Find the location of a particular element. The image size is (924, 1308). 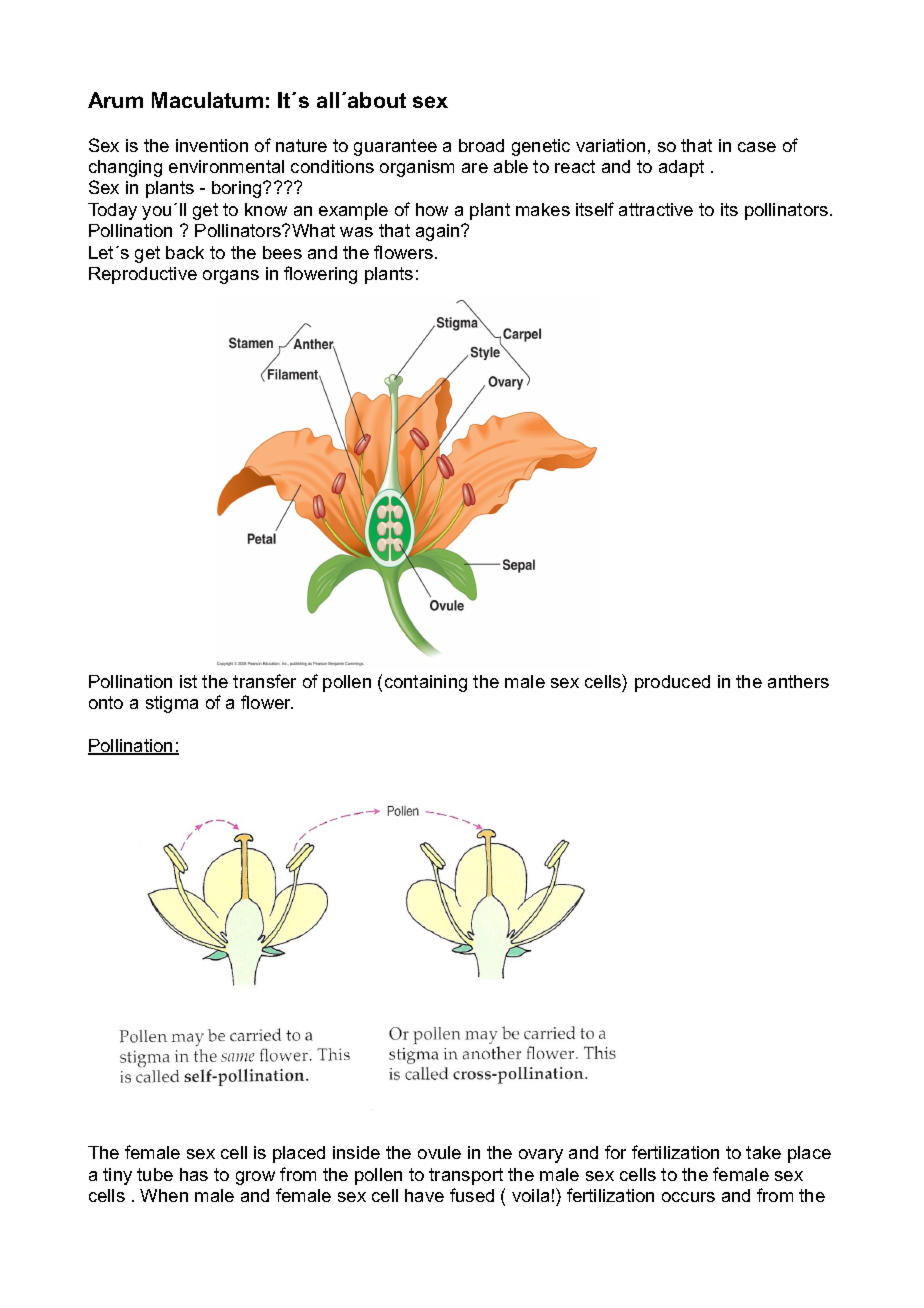

anthers is located at coordinates (798, 681).
